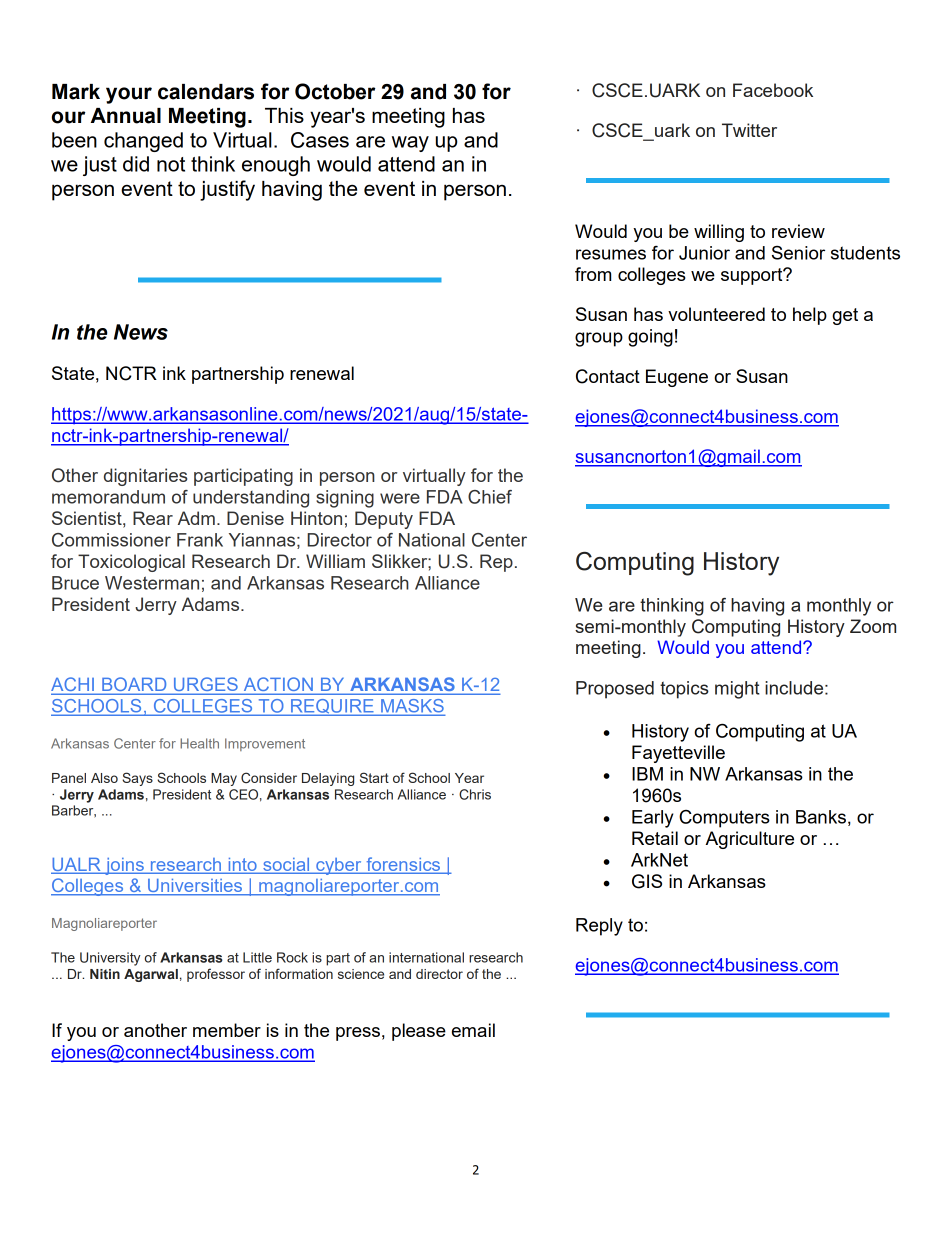  Describe the element at coordinates (410, 144) in the image. I see `way` at that location.
